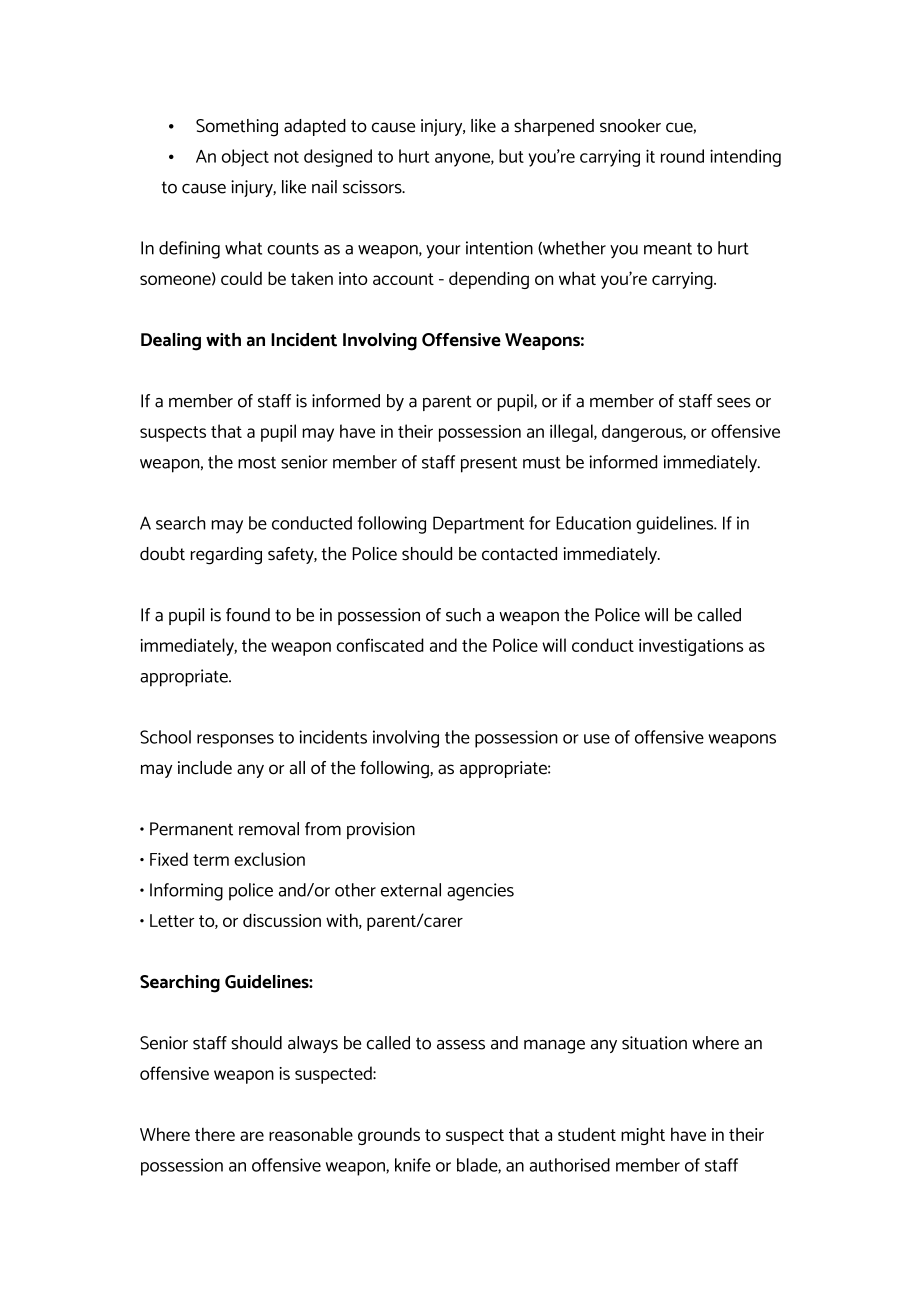  Describe the element at coordinates (269, 829) in the page. I see `removal` at that location.
